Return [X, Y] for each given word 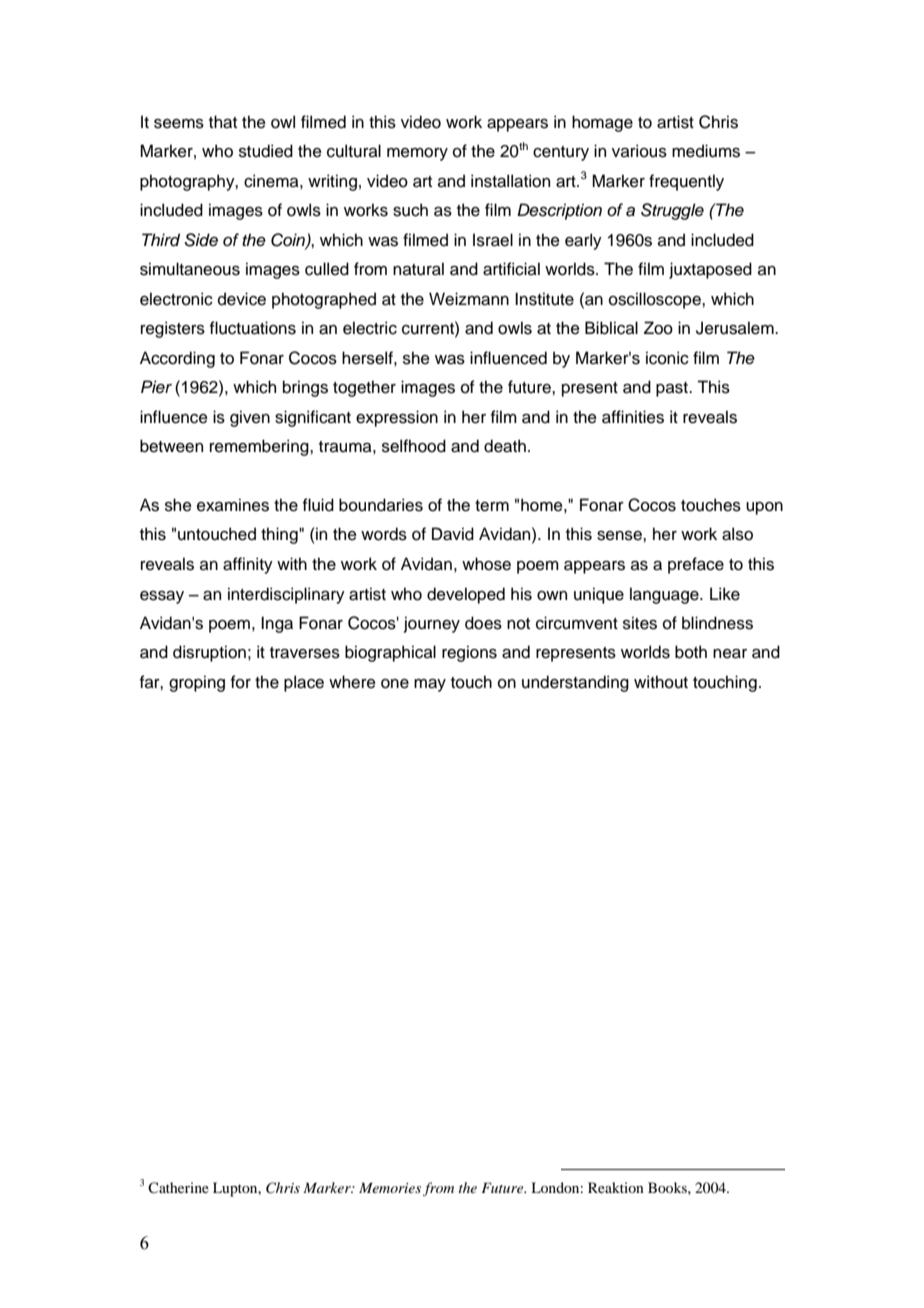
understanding [575, 683]
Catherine [178, 1187]
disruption [209, 653]
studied [266, 151]
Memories [390, 1187]
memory [417, 154]
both [691, 652]
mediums [706, 151]
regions [469, 653]
